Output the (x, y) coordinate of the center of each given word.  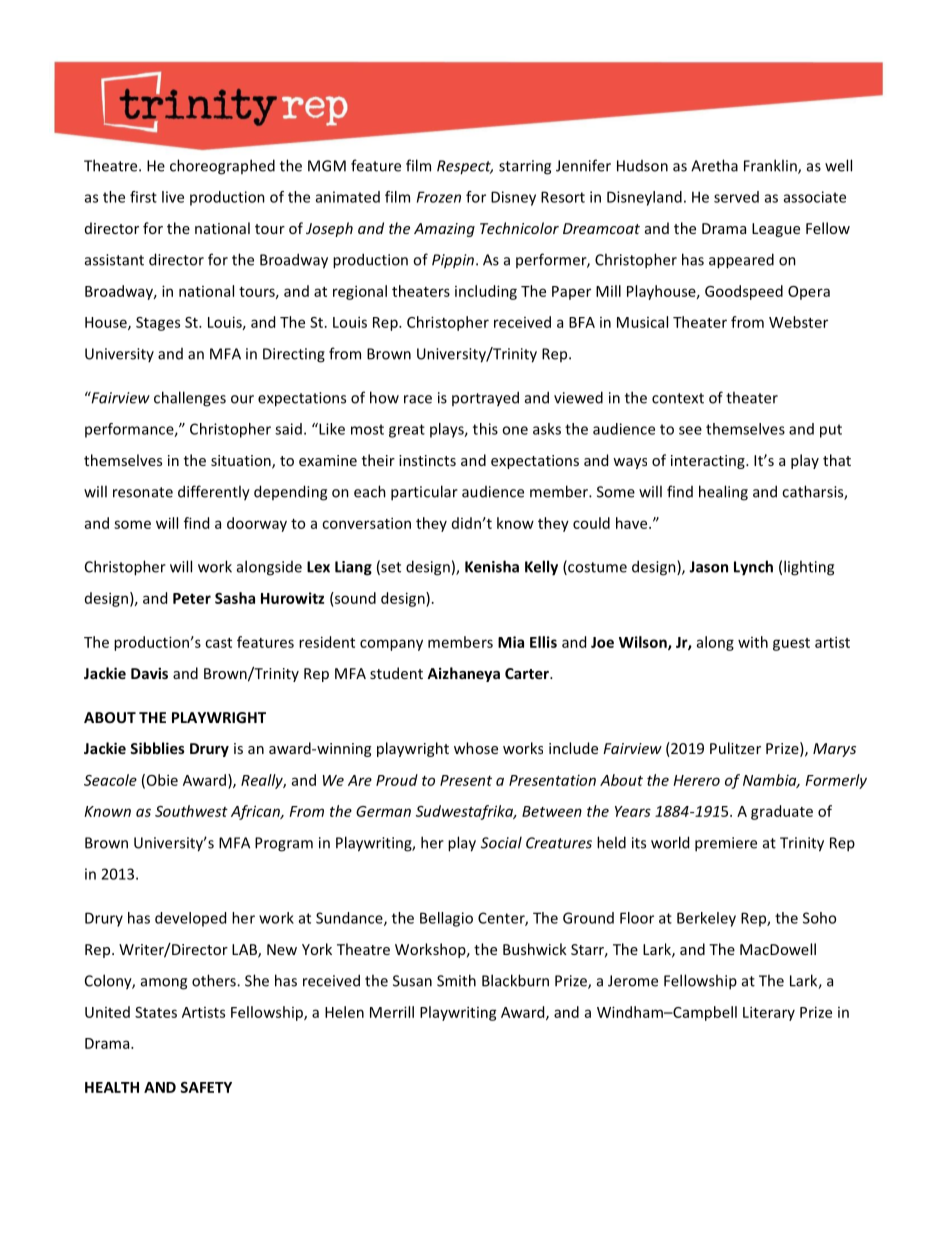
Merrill (392, 1012)
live (173, 197)
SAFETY (206, 1087)
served (736, 197)
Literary (769, 1013)
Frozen (439, 197)
